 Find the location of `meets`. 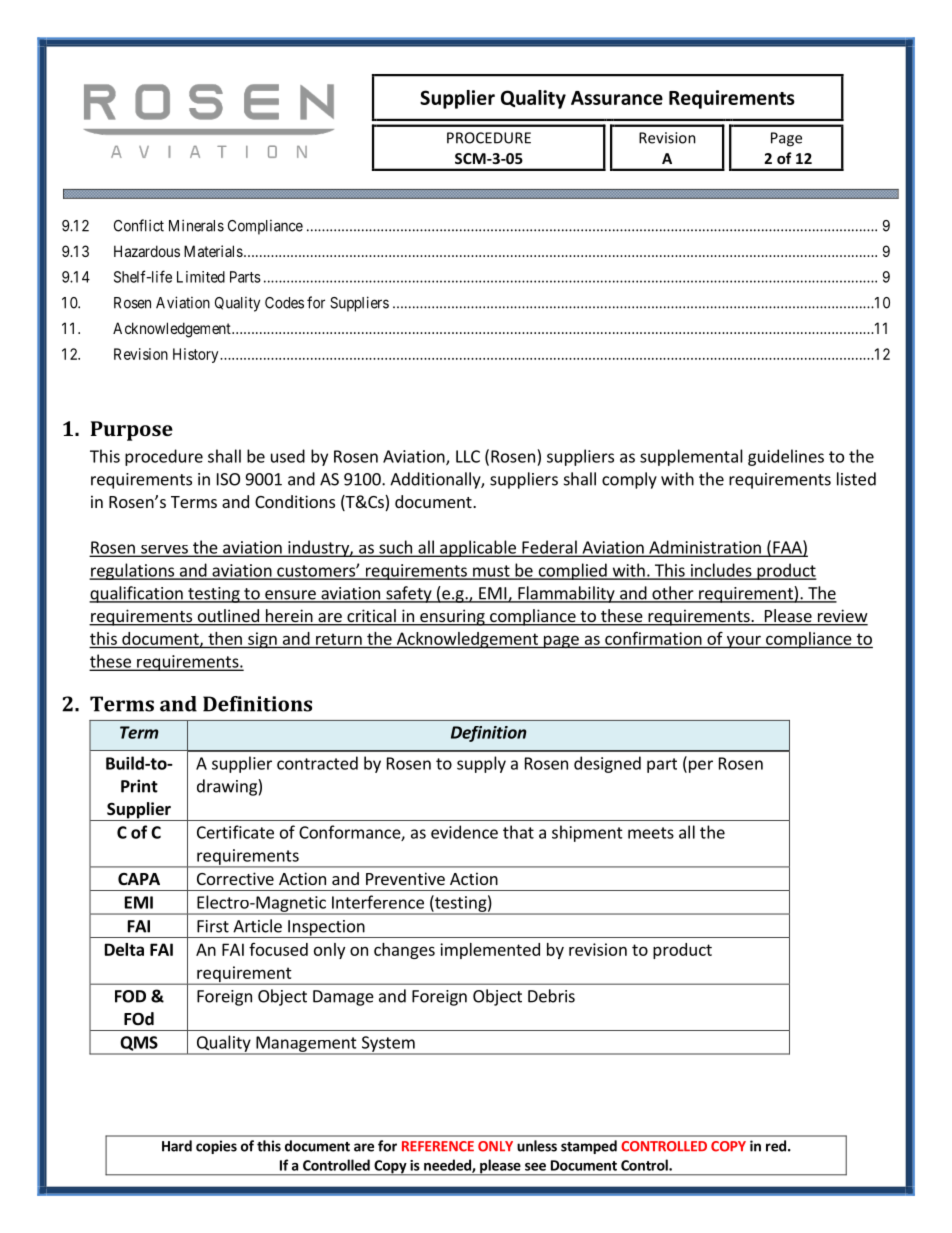

meets is located at coordinates (651, 833).
